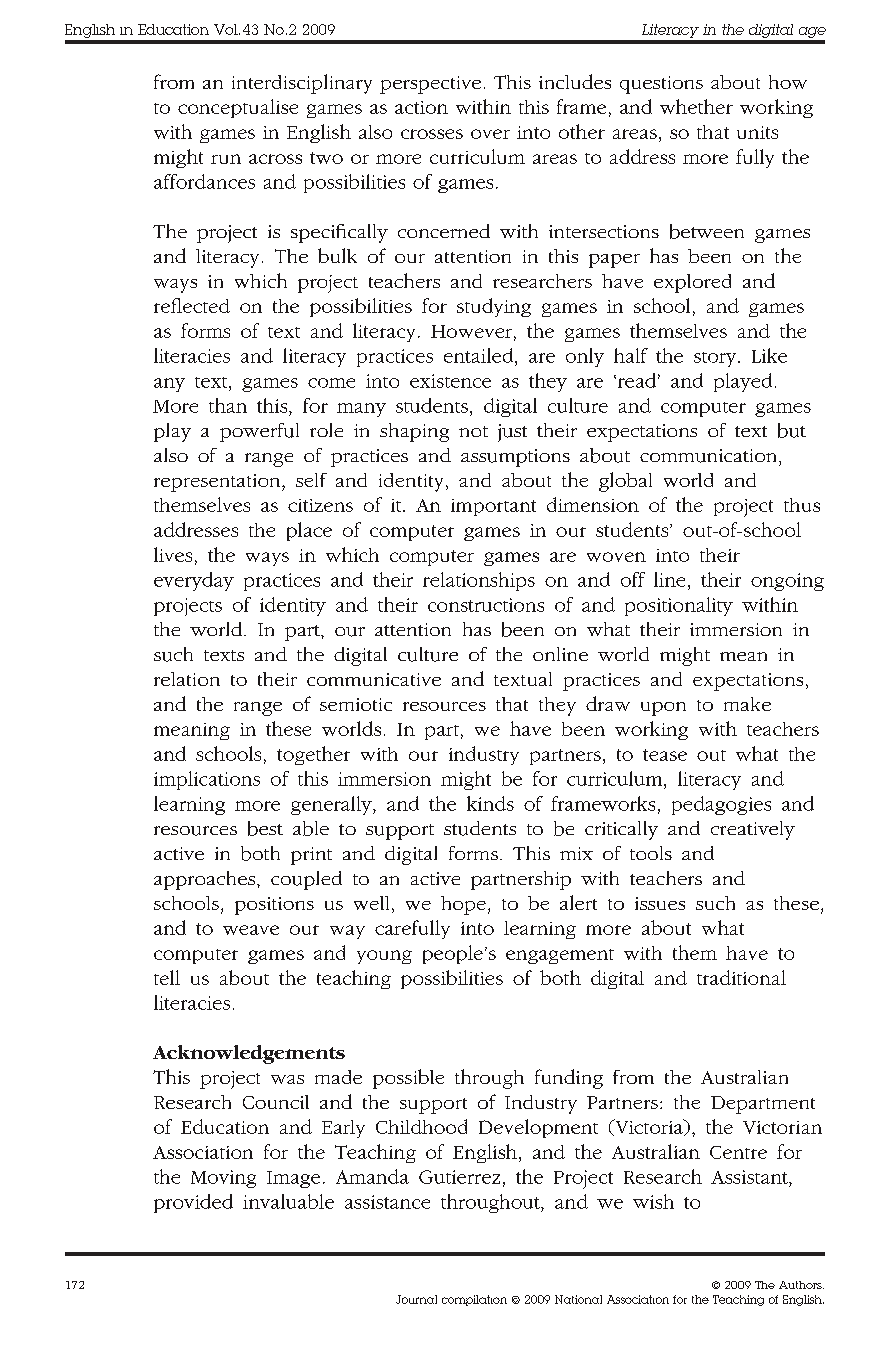 The width and height of the screenshot is (896, 1351). I want to click on together, so click(313, 755).
